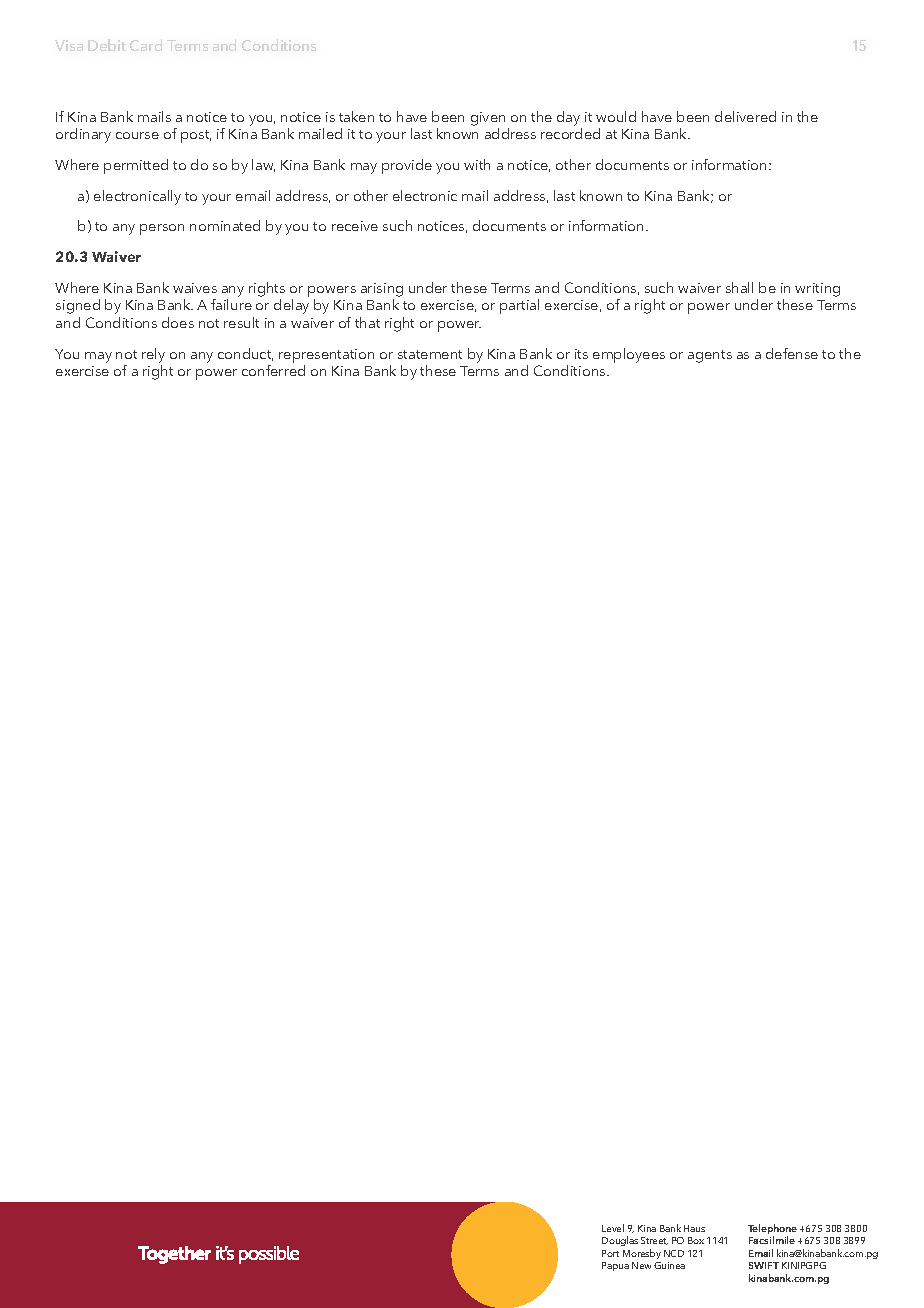  Describe the element at coordinates (610, 1253) in the screenshot. I see `Port` at that location.
